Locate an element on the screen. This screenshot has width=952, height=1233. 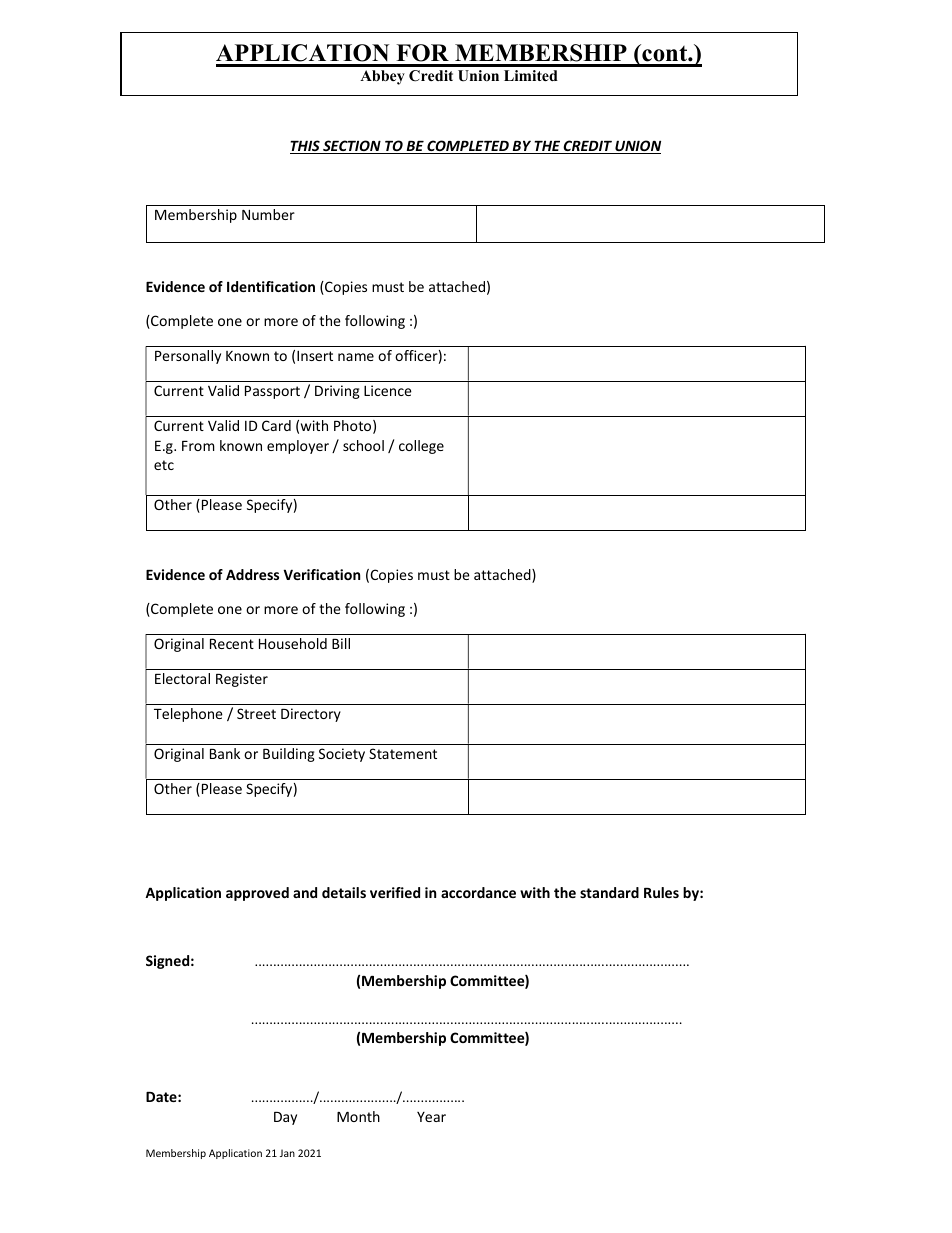
Day is located at coordinates (285, 1118).
